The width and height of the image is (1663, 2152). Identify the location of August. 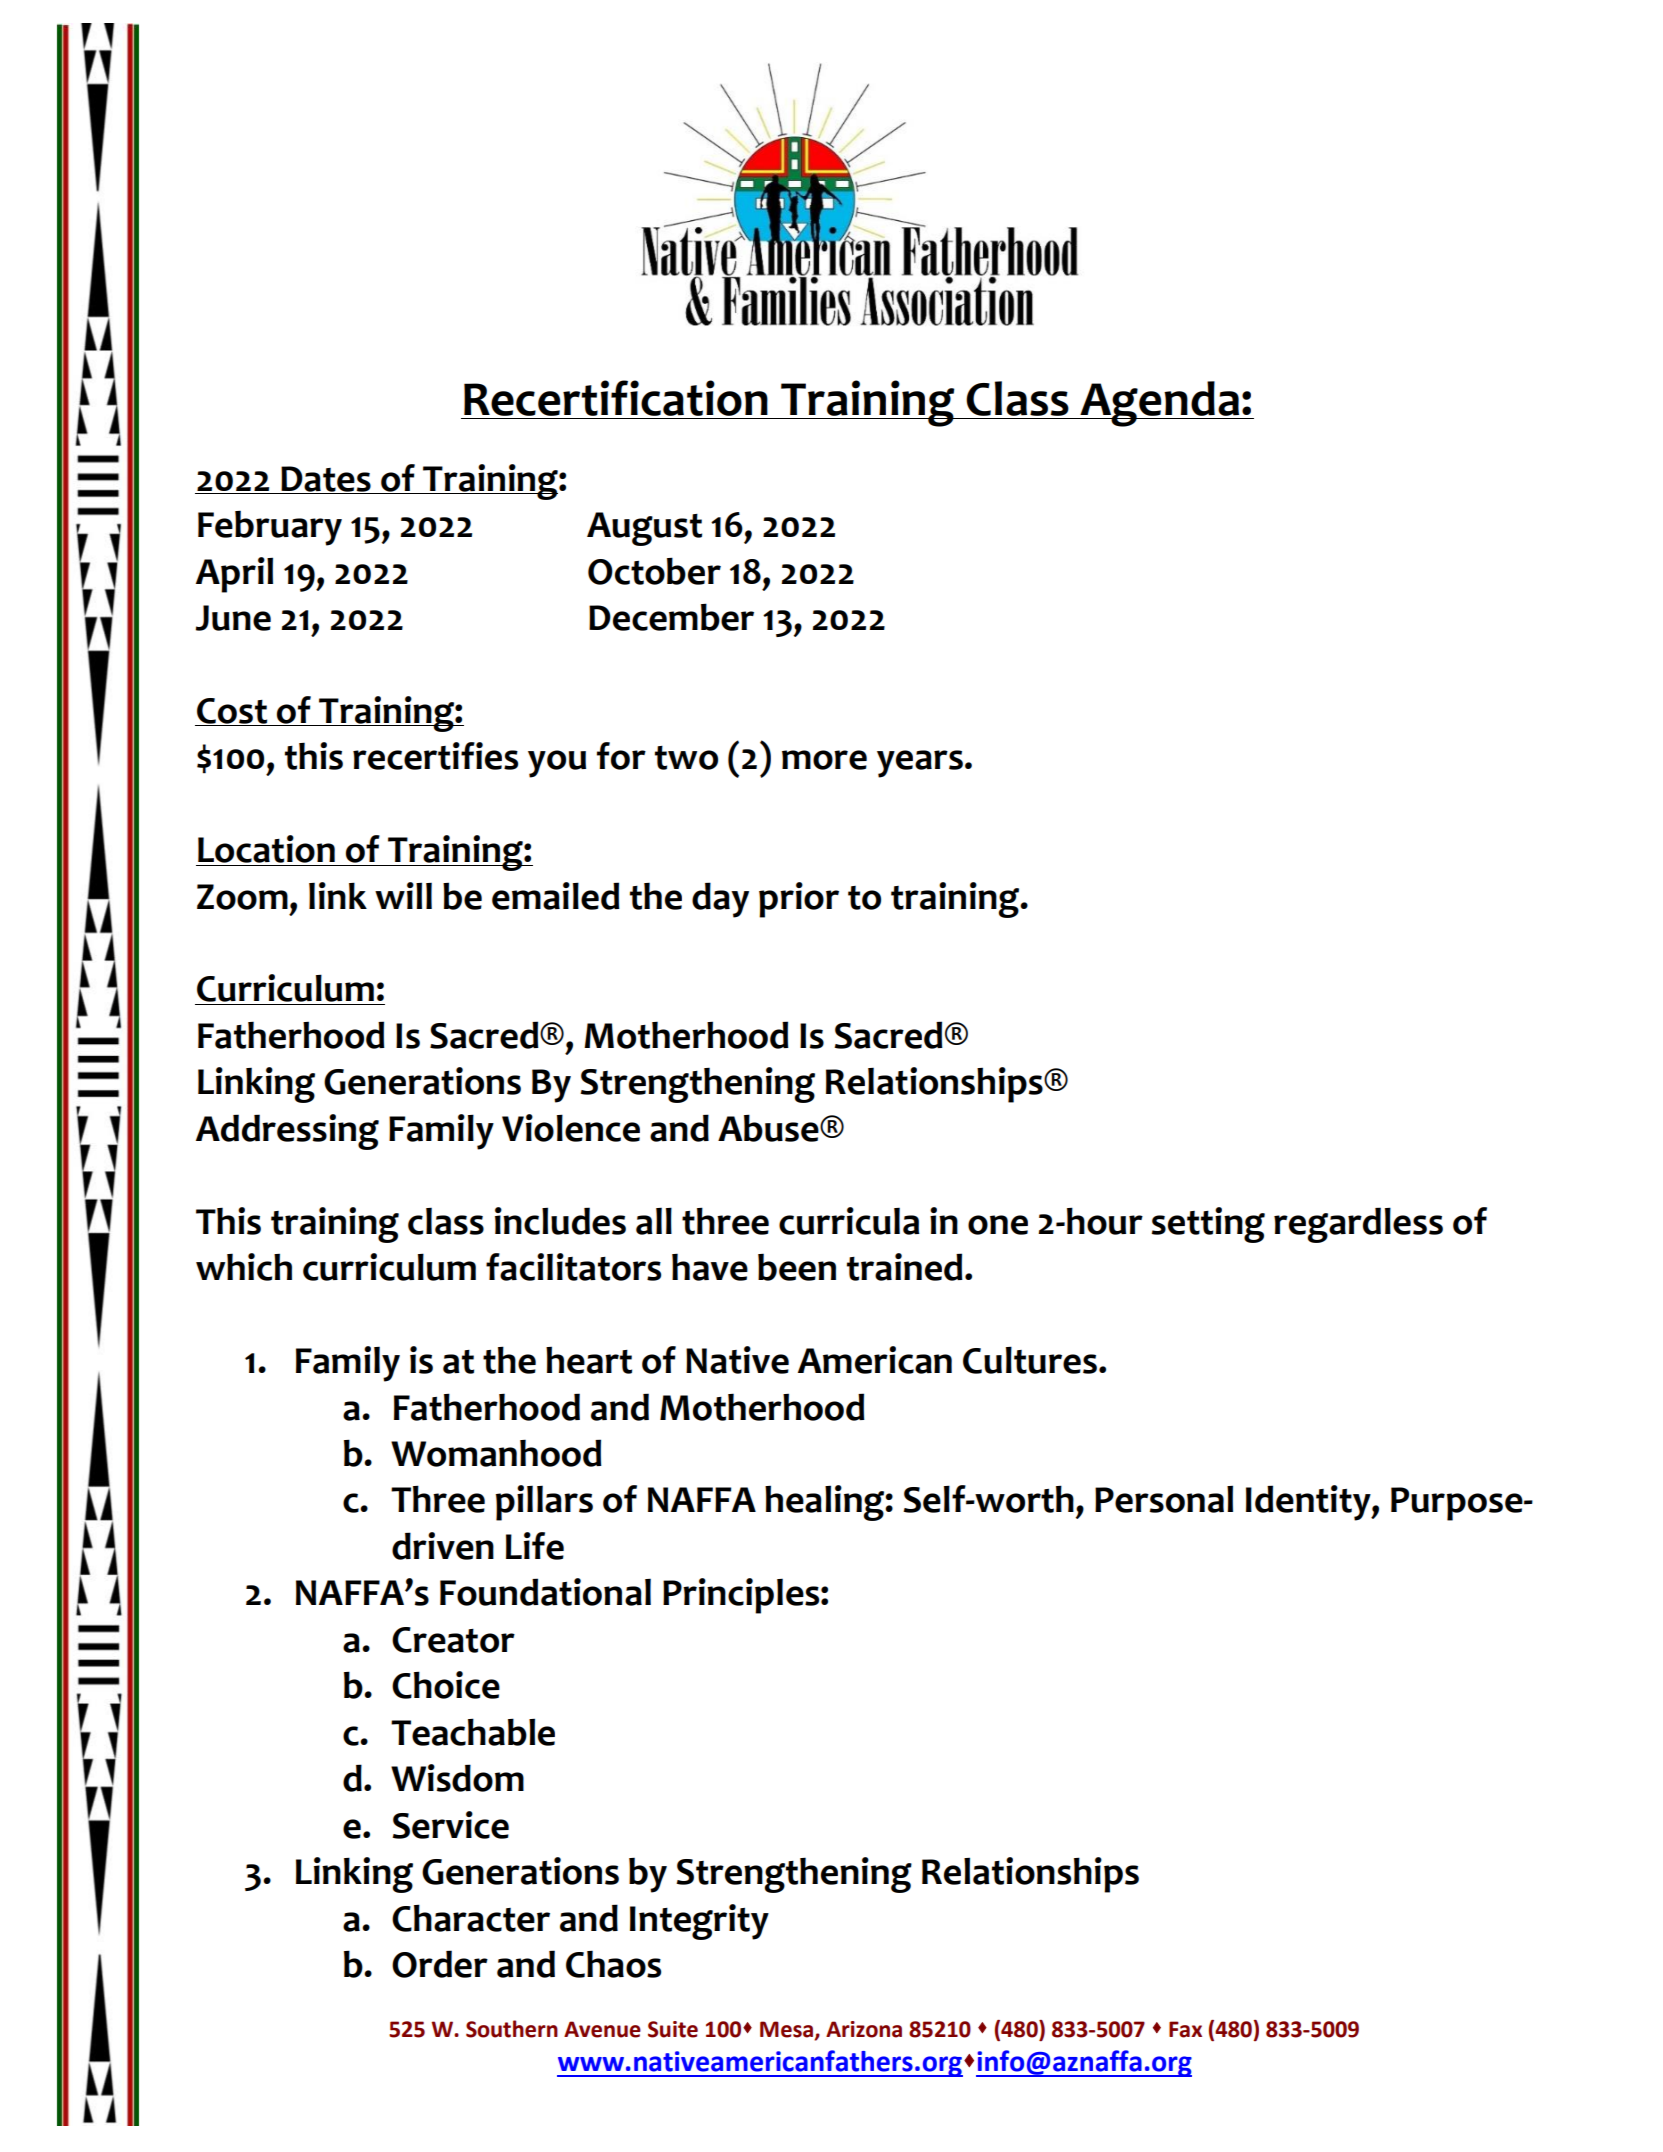
(644, 529).
